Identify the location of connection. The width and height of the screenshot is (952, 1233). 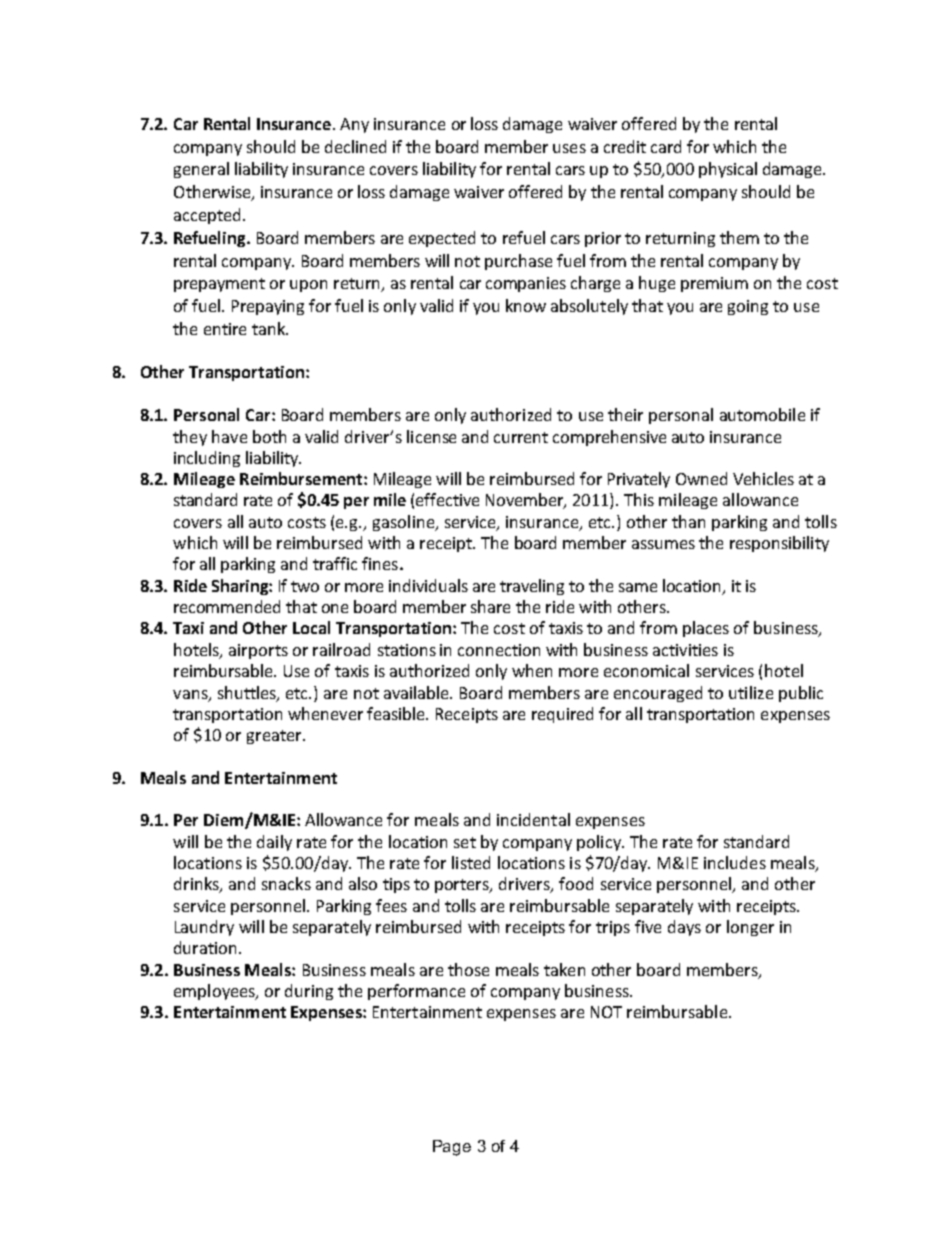
(499, 650).
